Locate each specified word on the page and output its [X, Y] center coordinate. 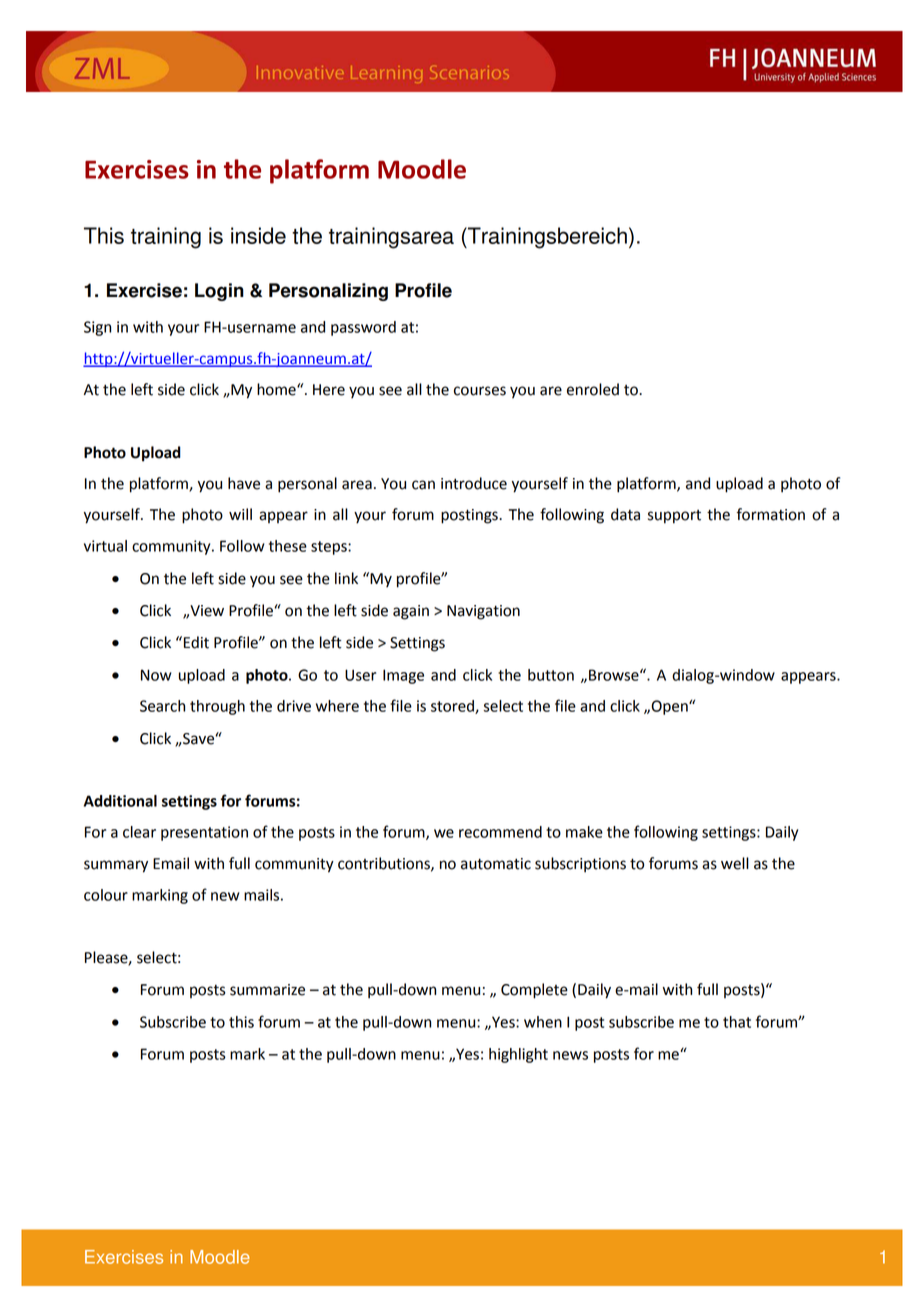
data [625, 514]
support [674, 517]
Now [156, 675]
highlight [518, 1055]
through [217, 707]
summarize [267, 990]
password [363, 328]
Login [219, 292]
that [737, 1022]
